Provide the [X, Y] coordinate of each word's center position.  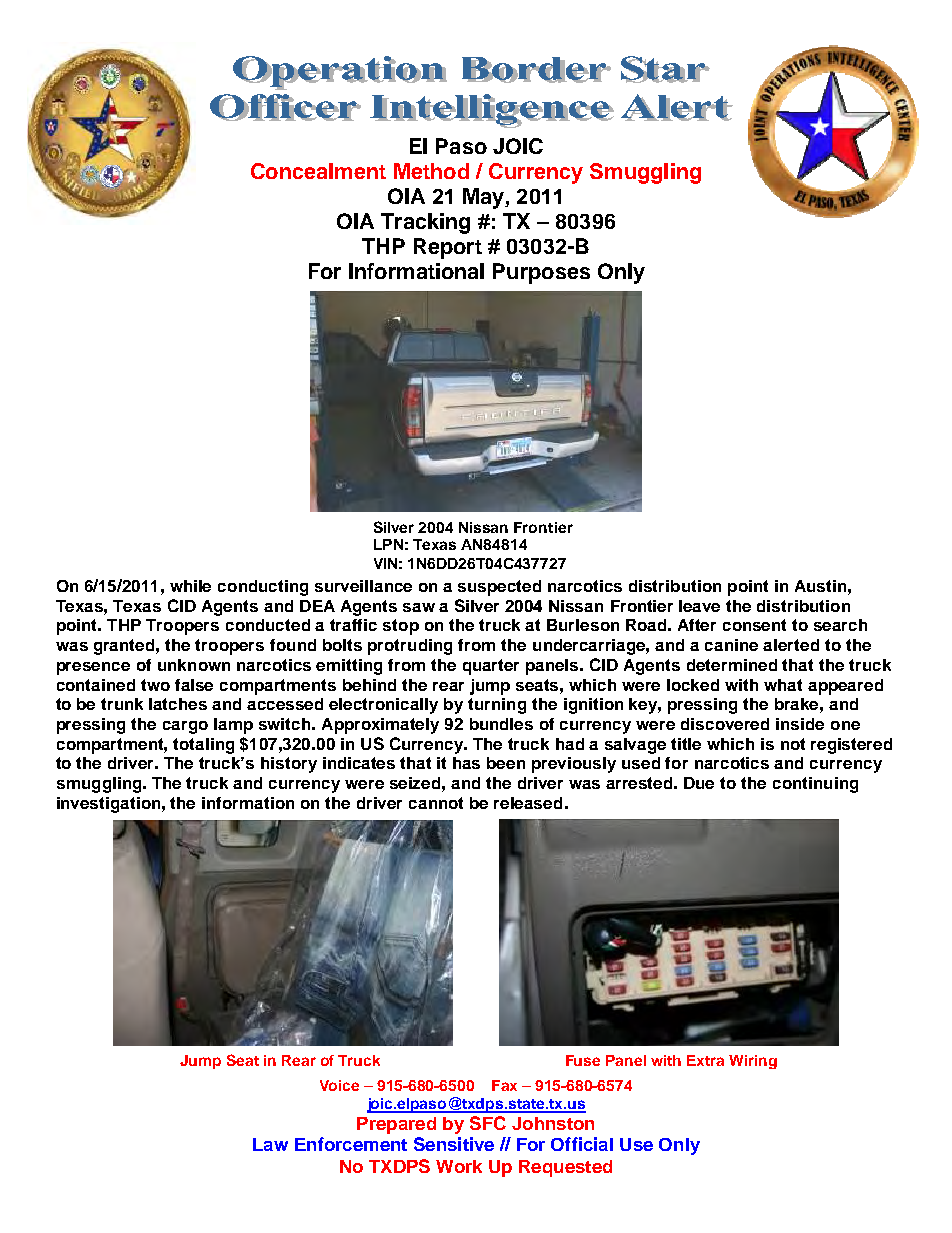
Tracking [425, 223]
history [289, 765]
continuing [815, 785]
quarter [491, 667]
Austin [820, 586]
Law [270, 1144]
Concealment [318, 171]
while [190, 586]
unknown [194, 665]
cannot [436, 803]
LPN [388, 544]
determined [732, 665]
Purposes [541, 273]
